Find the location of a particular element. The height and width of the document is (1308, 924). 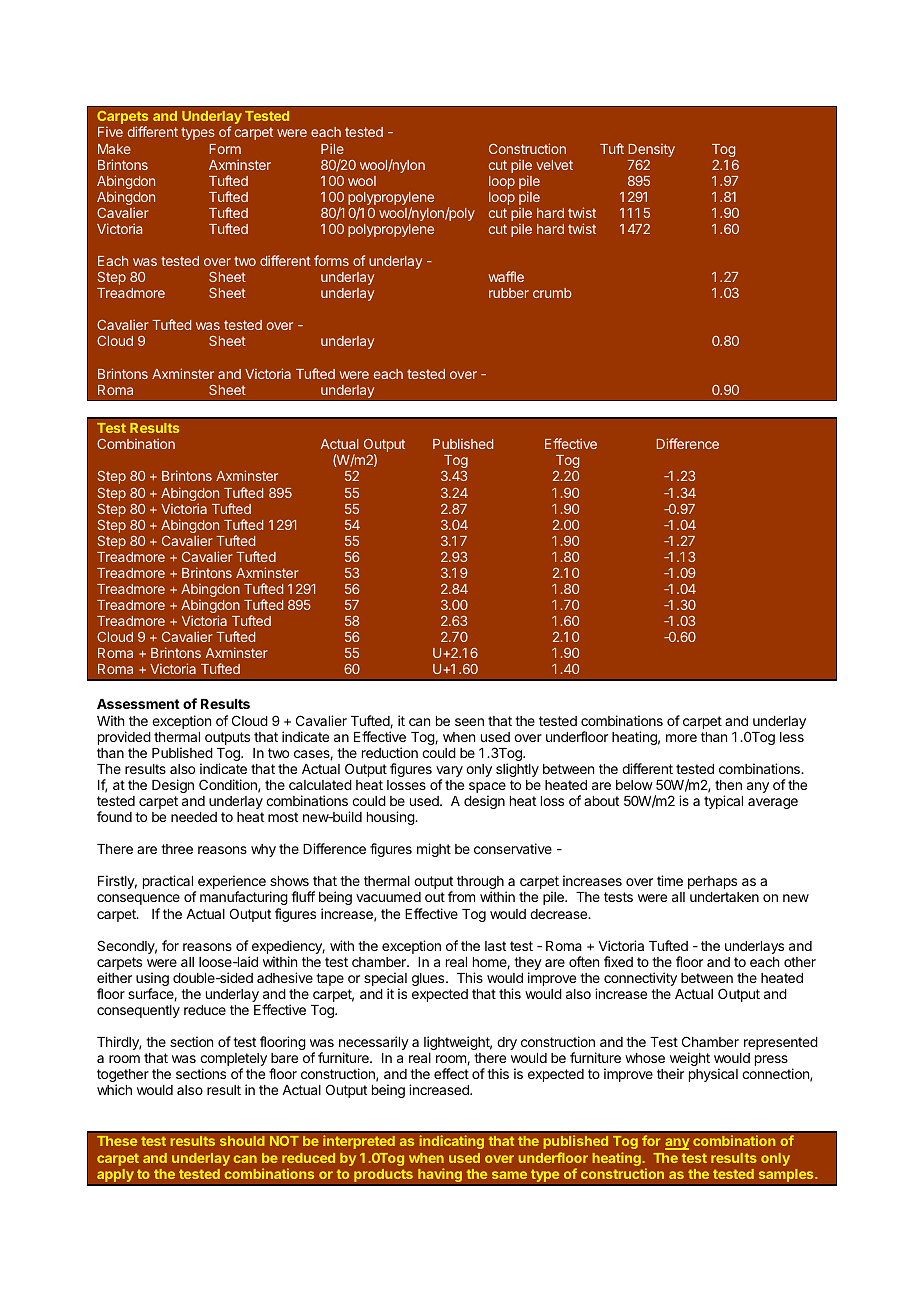

less is located at coordinates (792, 737).
